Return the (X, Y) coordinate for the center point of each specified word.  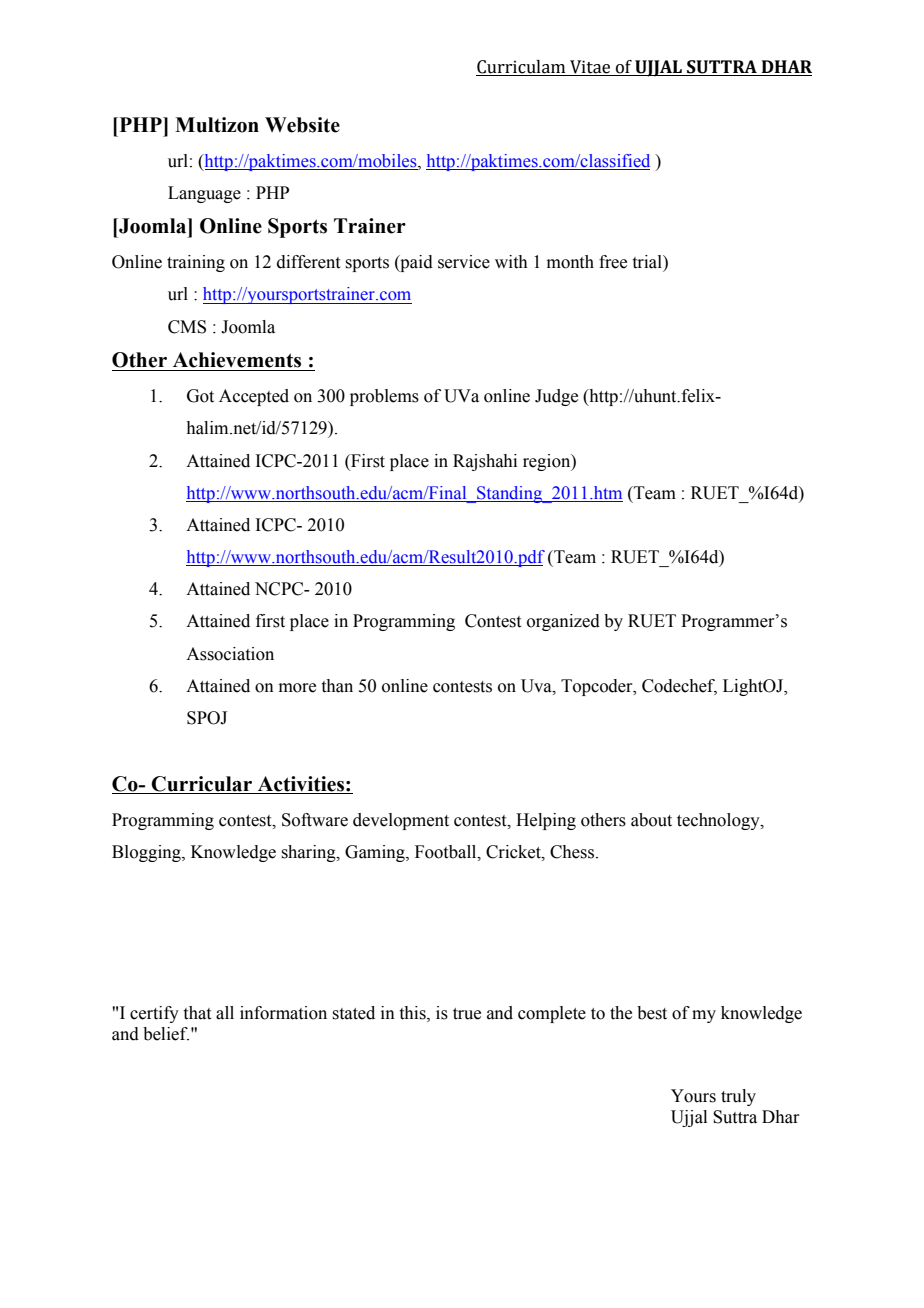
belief (166, 1034)
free (613, 262)
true (467, 1014)
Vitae (590, 68)
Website (302, 125)
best (652, 1013)
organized (563, 622)
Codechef (679, 686)
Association (230, 654)
